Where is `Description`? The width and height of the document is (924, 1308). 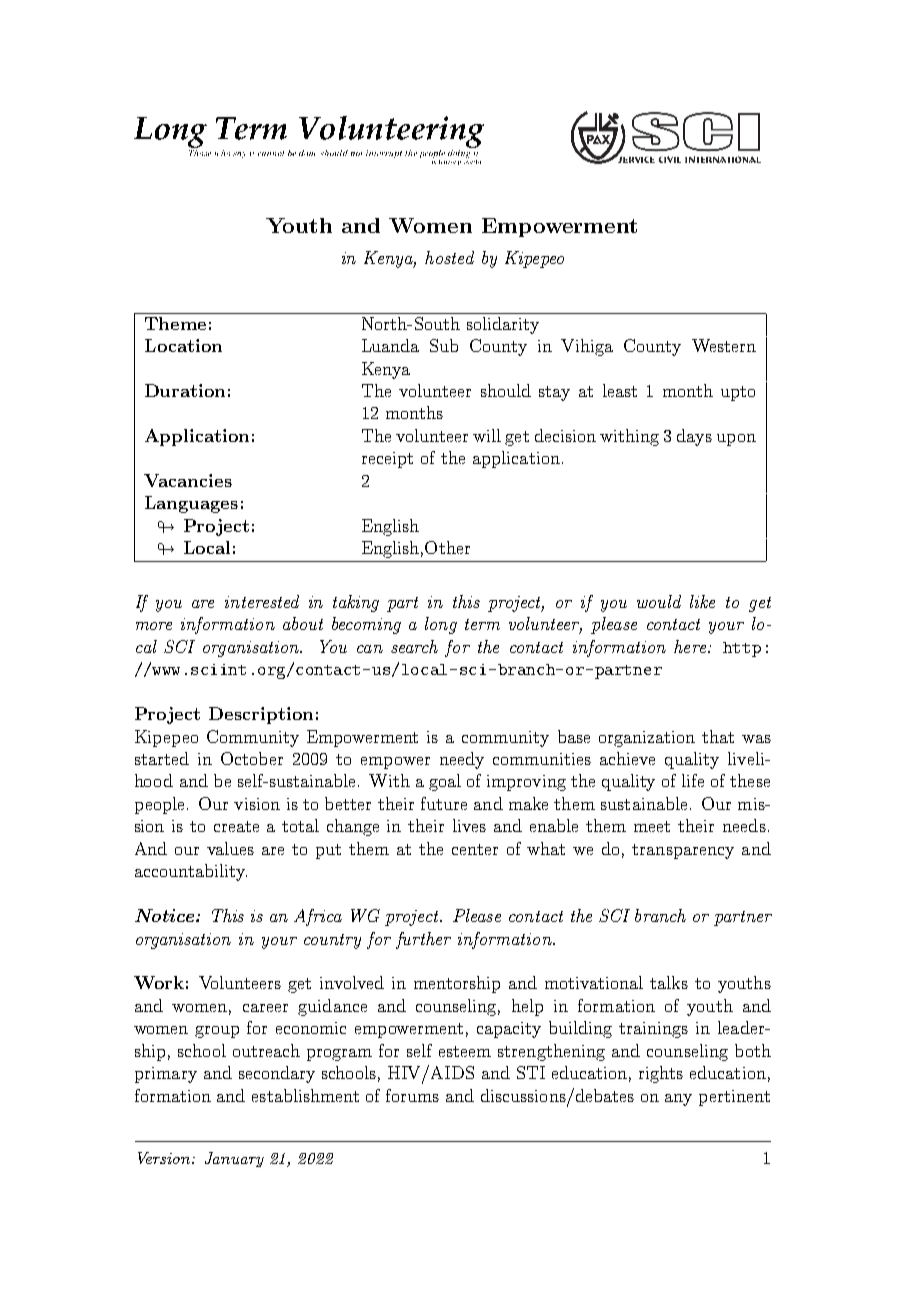 Description is located at coordinates (261, 715).
